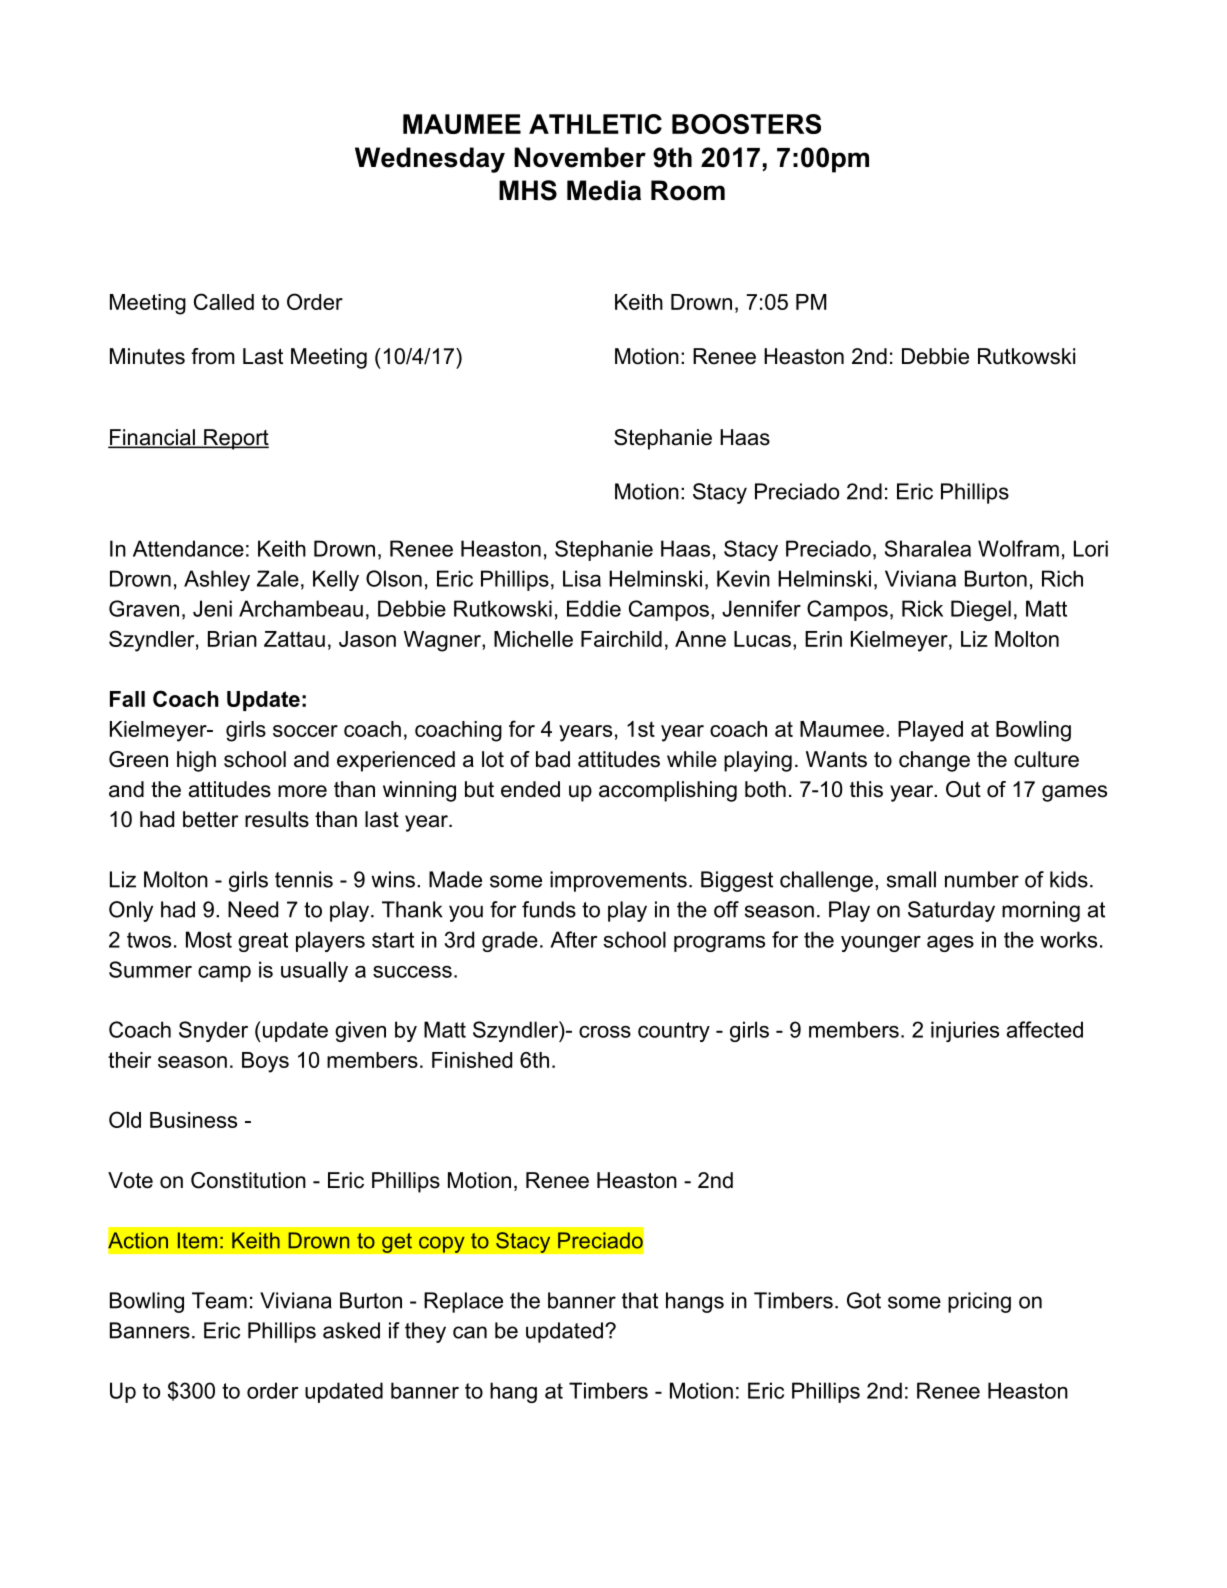 The image size is (1227, 1588). What do you see at coordinates (979, 1302) in the page?
I see `pricing` at bounding box center [979, 1302].
